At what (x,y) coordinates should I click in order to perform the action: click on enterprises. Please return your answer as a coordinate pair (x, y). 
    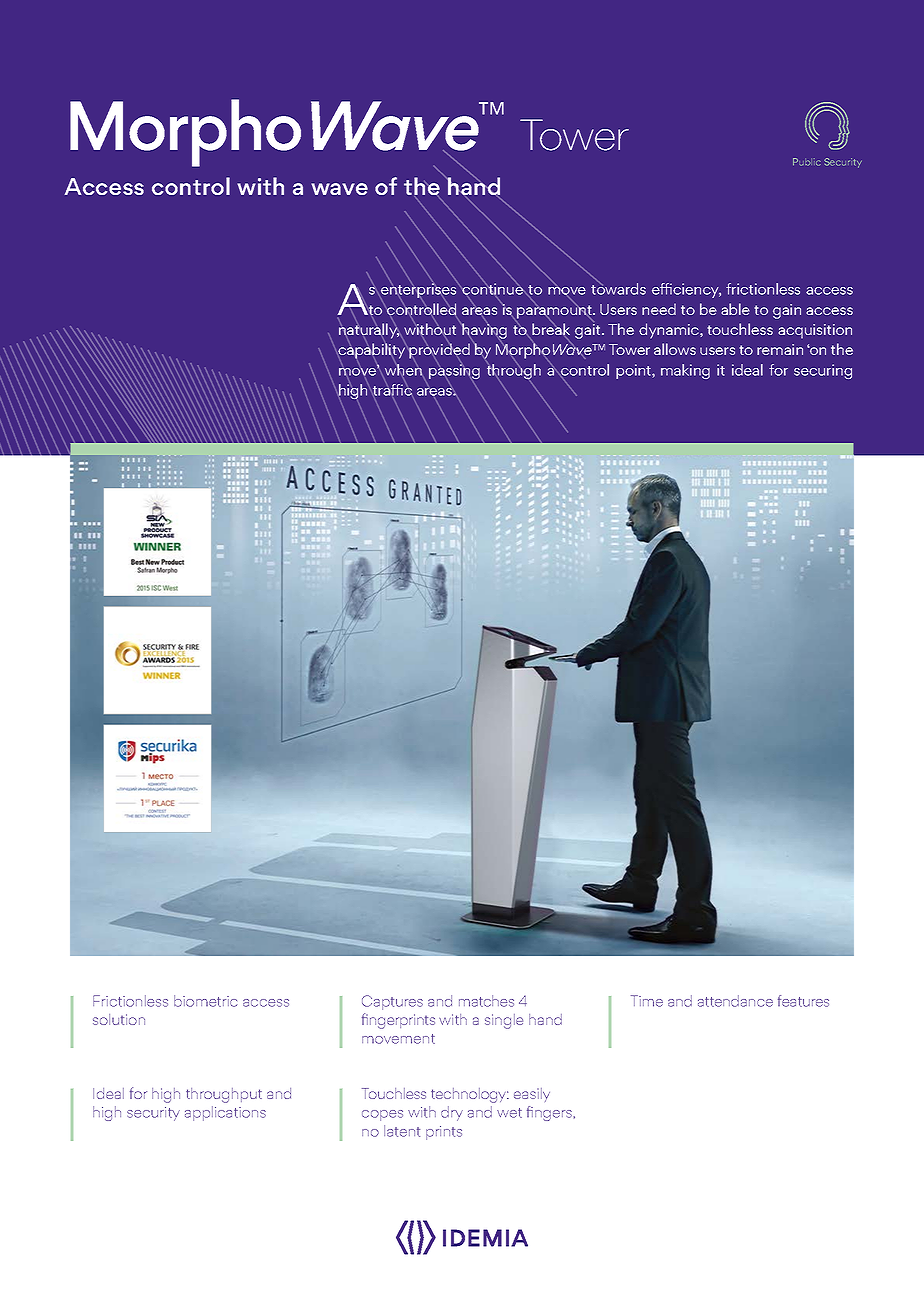
    Looking at the image, I should click on (419, 291).
